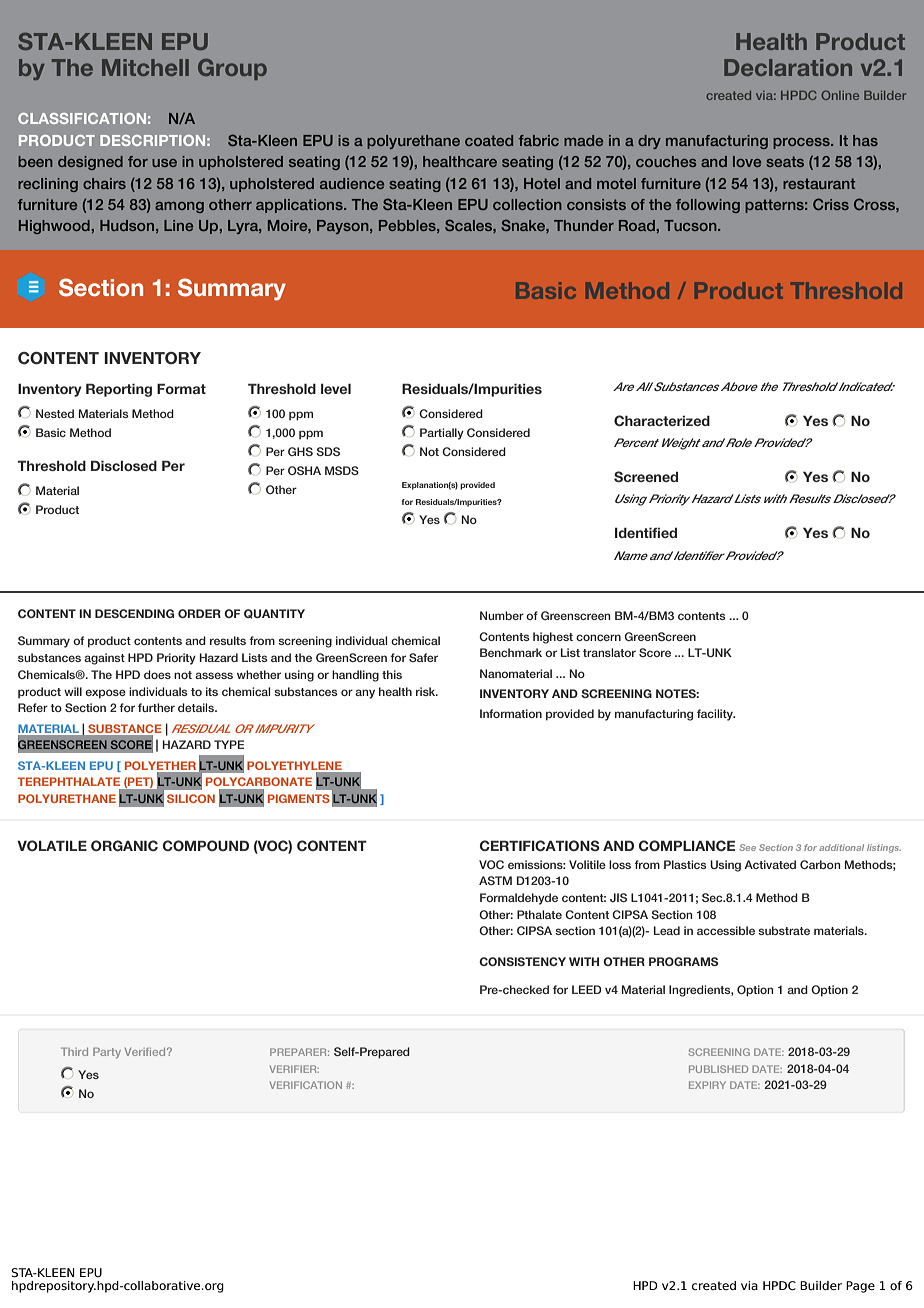 The width and height of the screenshot is (924, 1308). Describe the element at coordinates (489, 140) in the screenshot. I see `coated` at that location.
